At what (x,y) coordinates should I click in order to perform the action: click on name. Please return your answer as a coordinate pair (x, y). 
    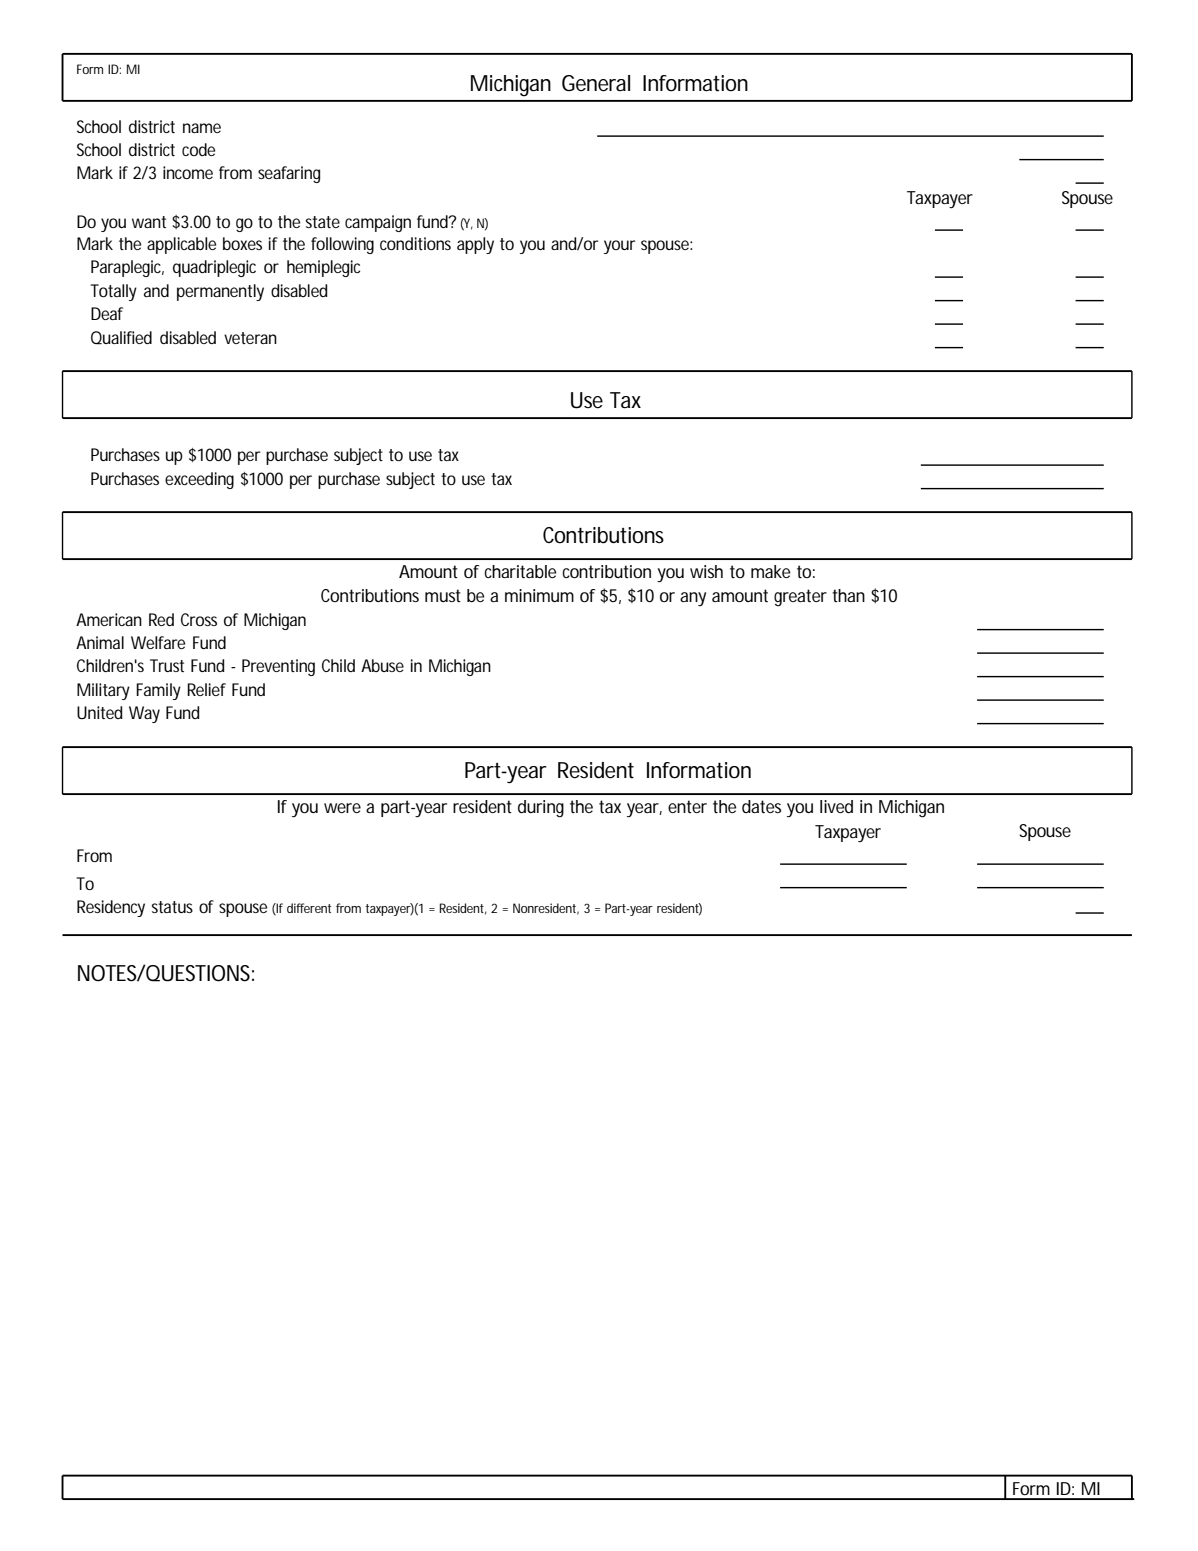
    Looking at the image, I should click on (202, 128).
